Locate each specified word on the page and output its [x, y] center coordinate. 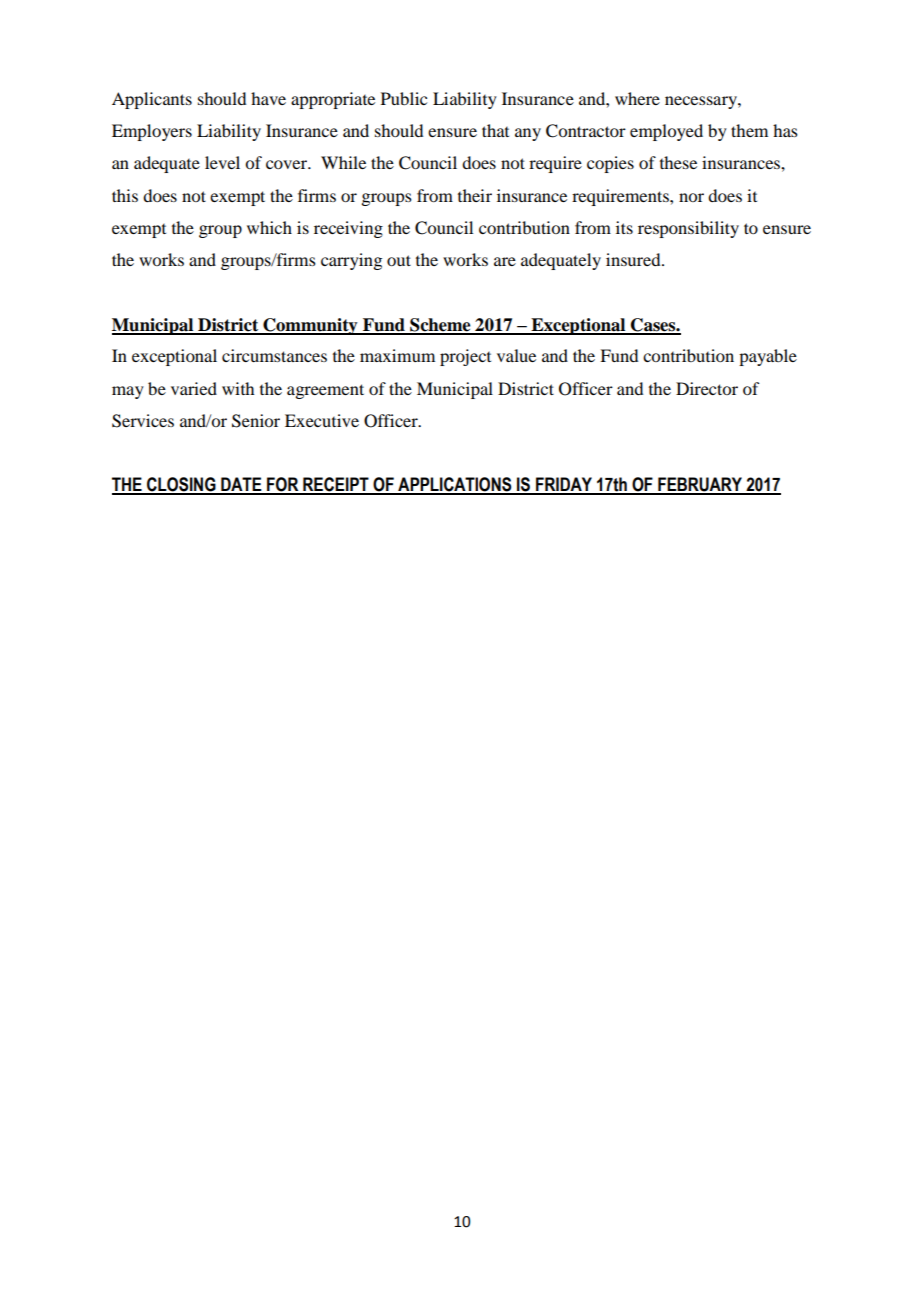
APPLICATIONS [455, 485]
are [505, 261]
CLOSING [181, 485]
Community [310, 326]
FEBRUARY [700, 485]
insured [634, 259]
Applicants [152, 100]
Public [404, 98]
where [637, 98]
